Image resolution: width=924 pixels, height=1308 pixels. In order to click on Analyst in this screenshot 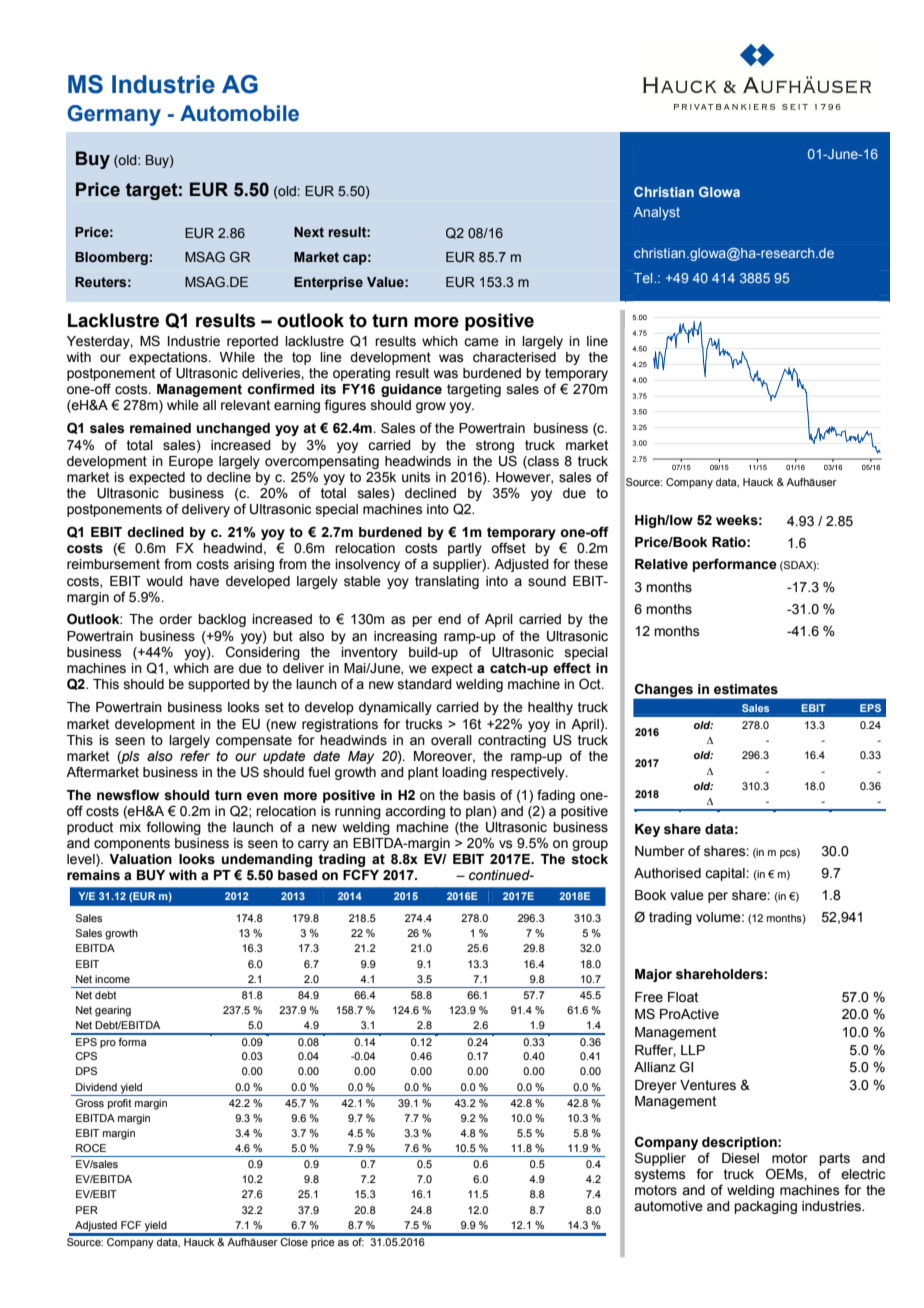, I will do `click(657, 213)`.
